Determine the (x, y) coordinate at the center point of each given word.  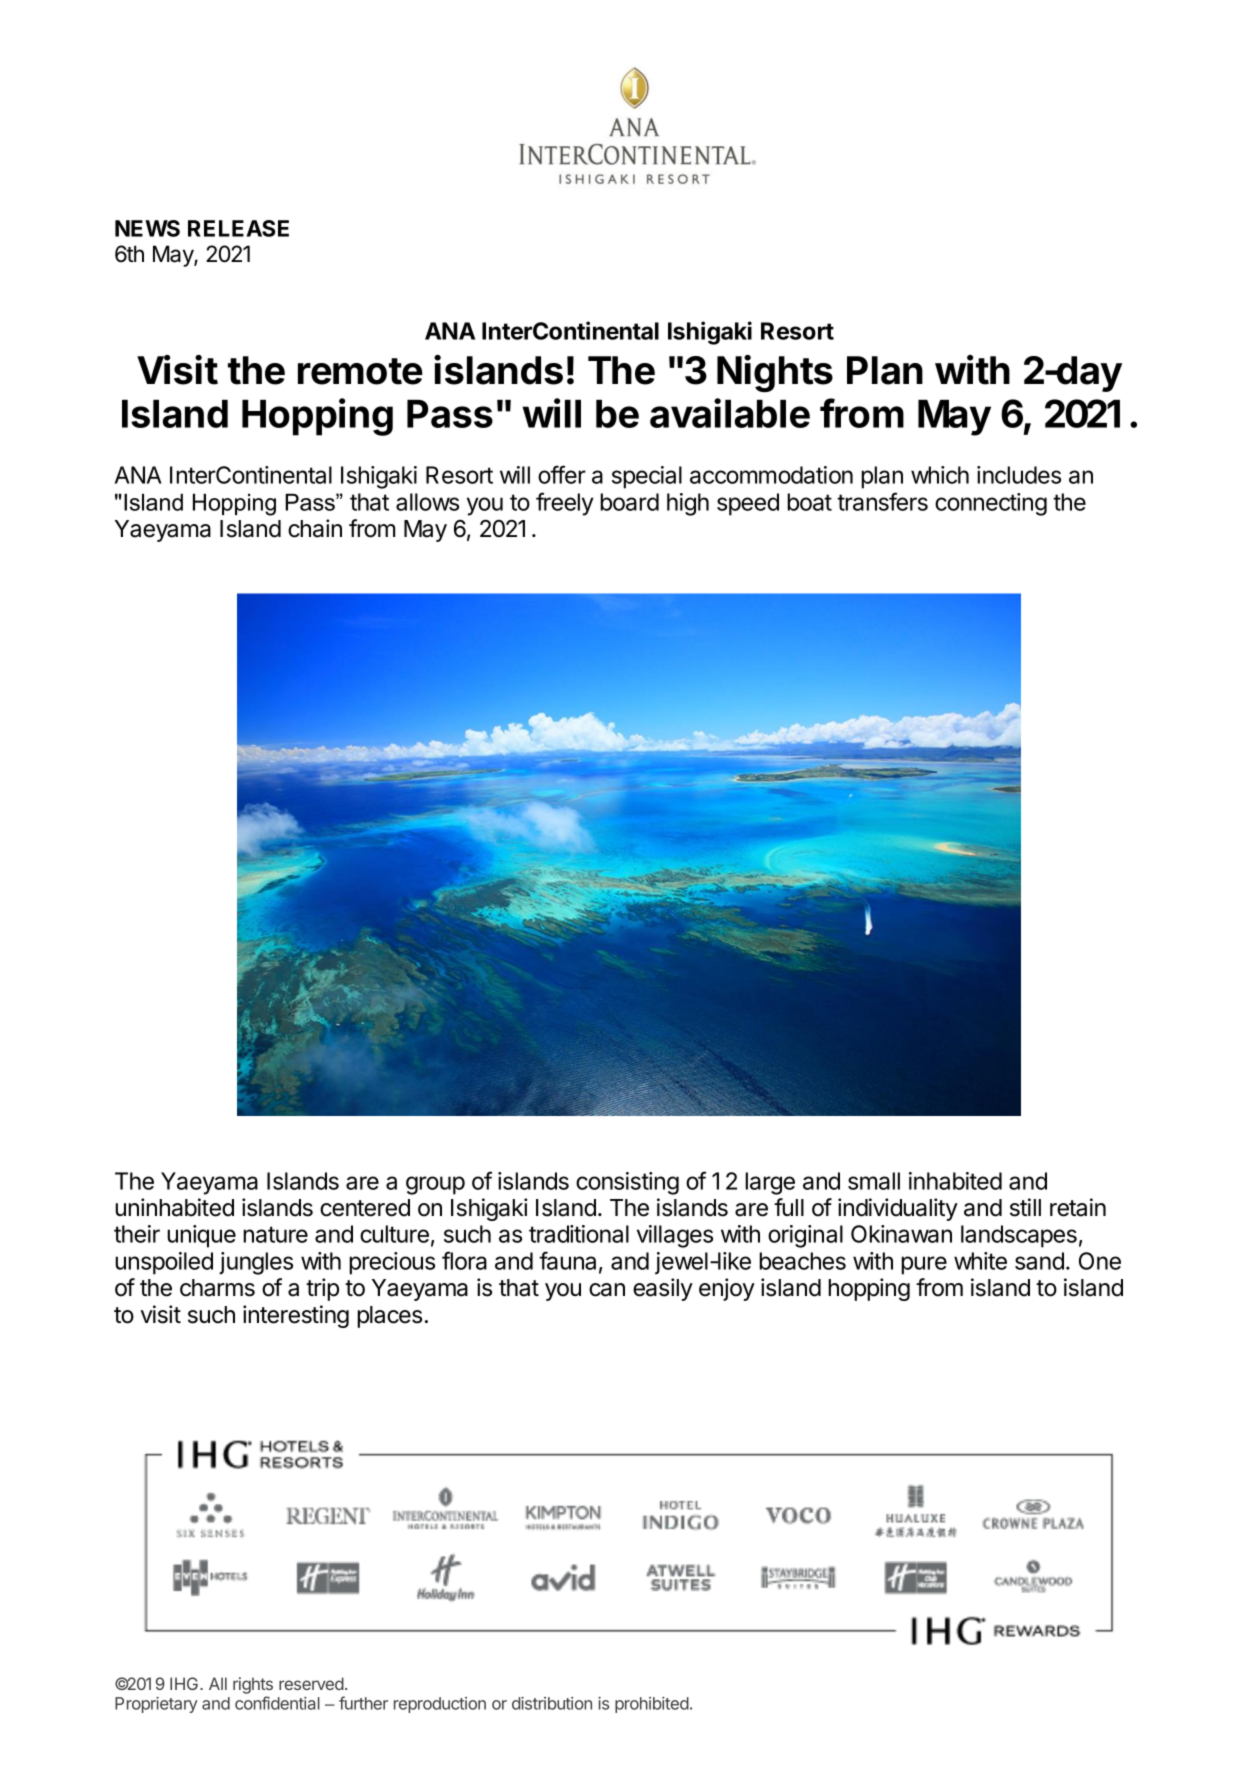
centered (365, 1208)
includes (1019, 475)
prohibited (652, 1705)
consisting (627, 1183)
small (874, 1181)
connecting (991, 504)
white (980, 1261)
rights (253, 1687)
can (607, 1290)
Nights (775, 374)
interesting (296, 1316)
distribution (552, 1703)
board (629, 502)
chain (315, 528)
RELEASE (238, 228)
